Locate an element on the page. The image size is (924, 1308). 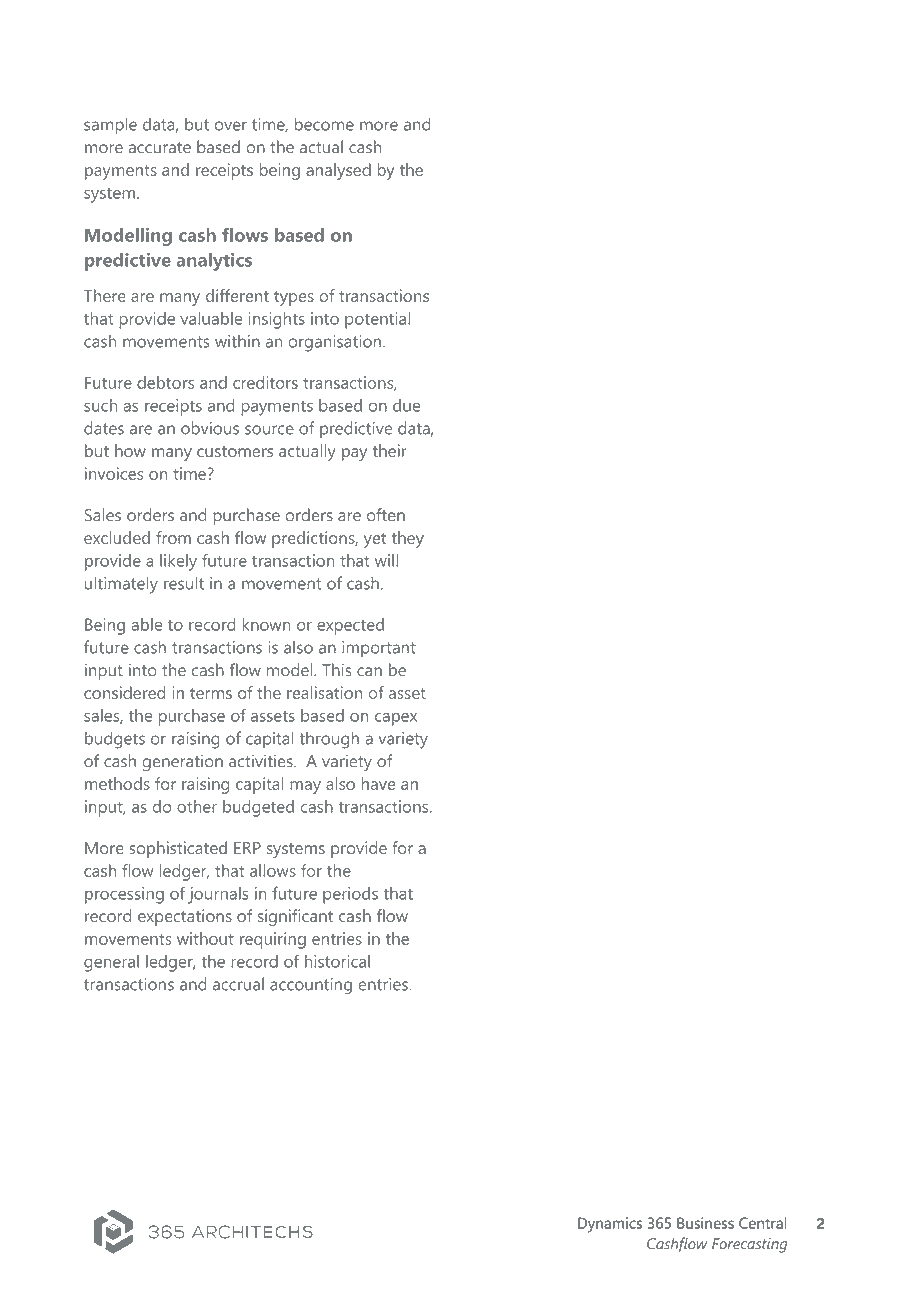
accurate is located at coordinates (160, 148).
